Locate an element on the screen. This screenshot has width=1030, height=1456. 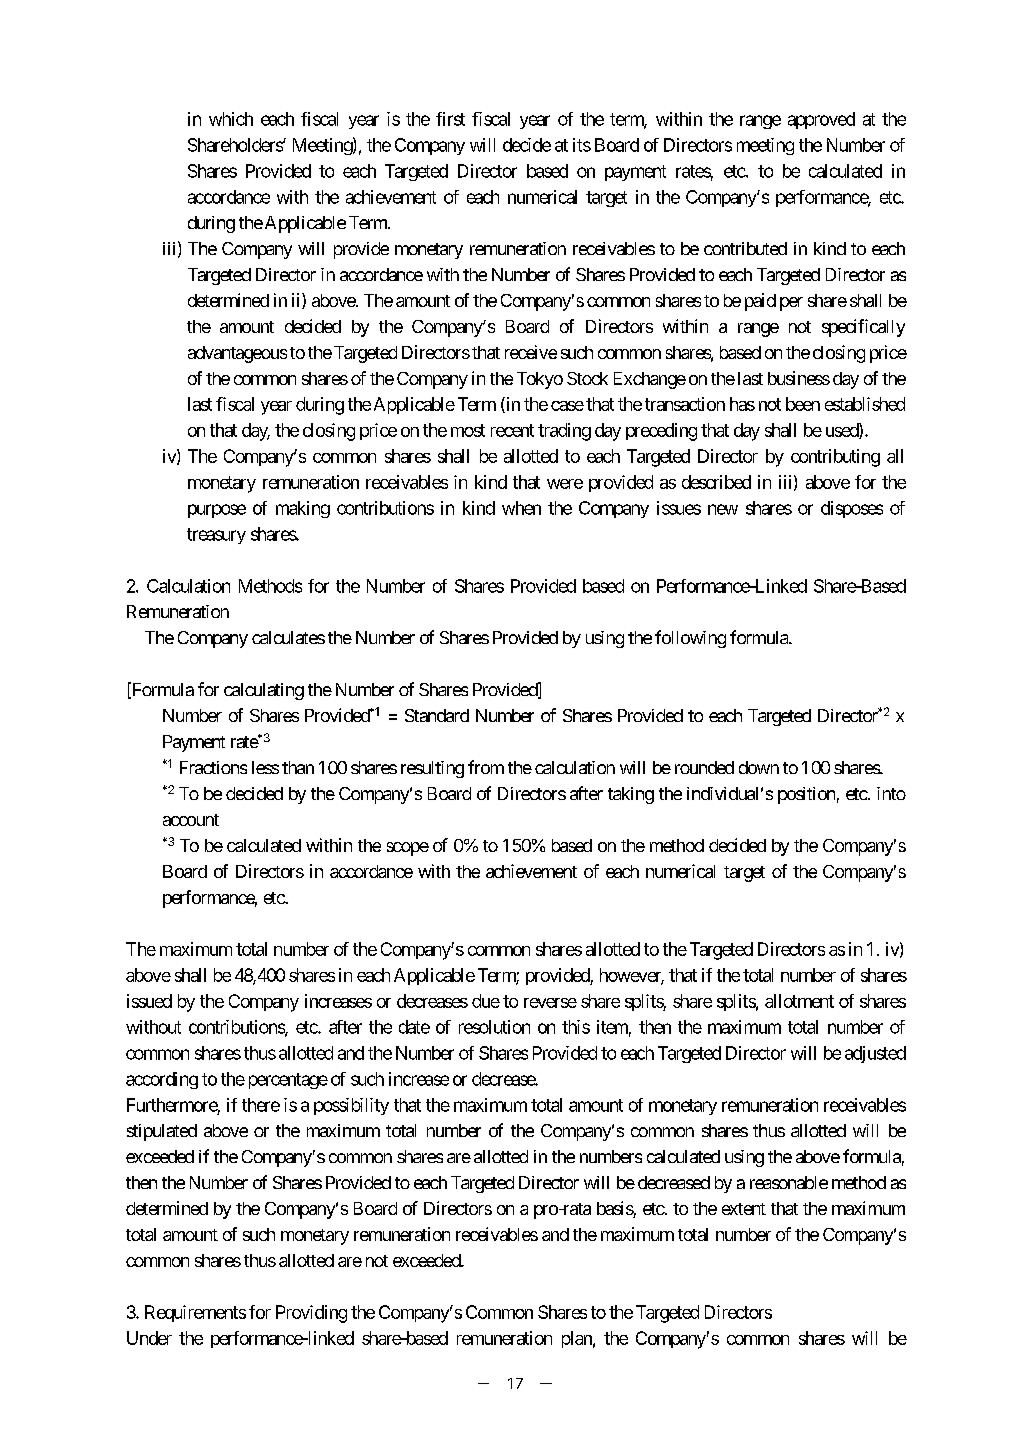
first is located at coordinates (450, 119).
